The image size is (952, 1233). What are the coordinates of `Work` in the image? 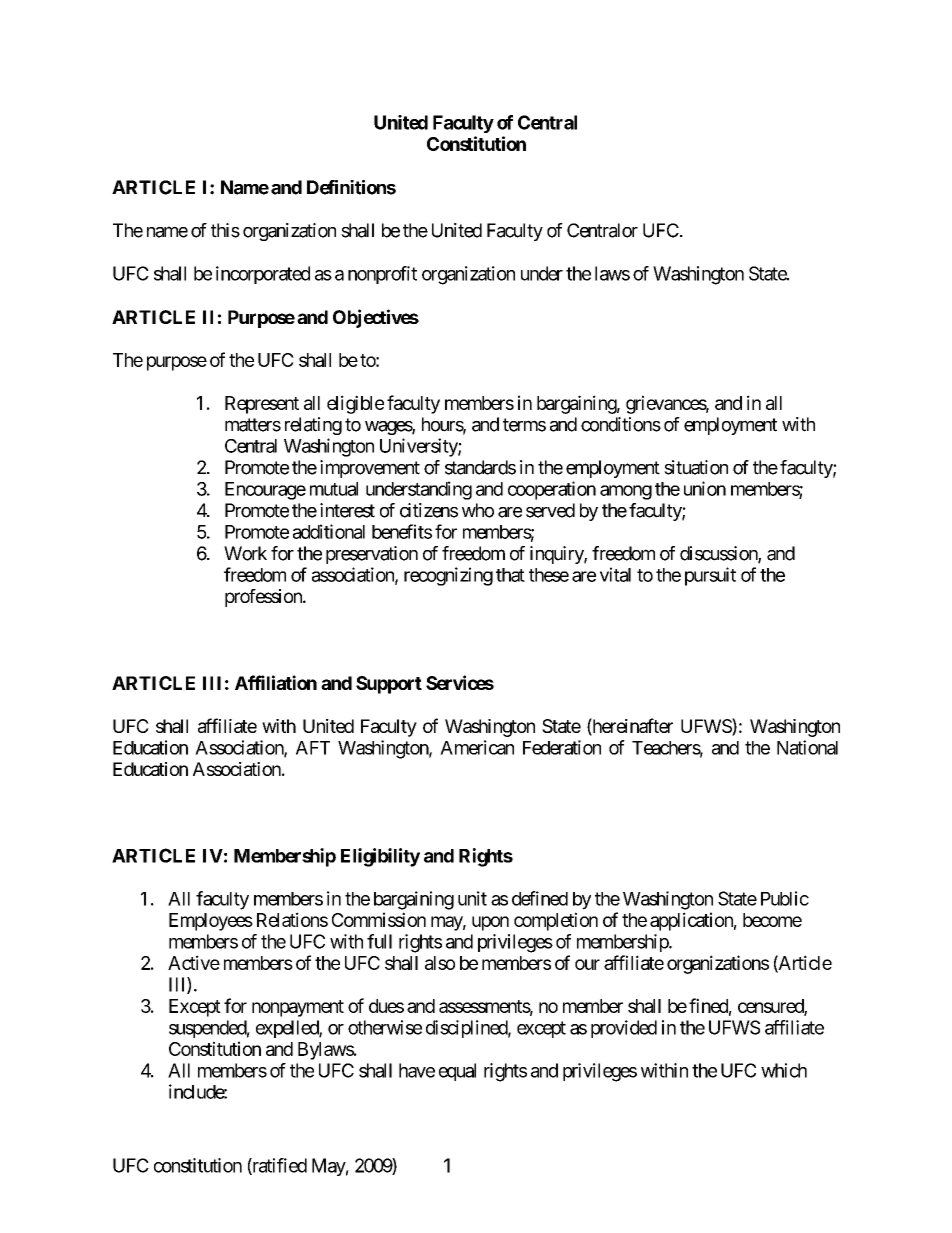 It's located at (245, 553).
